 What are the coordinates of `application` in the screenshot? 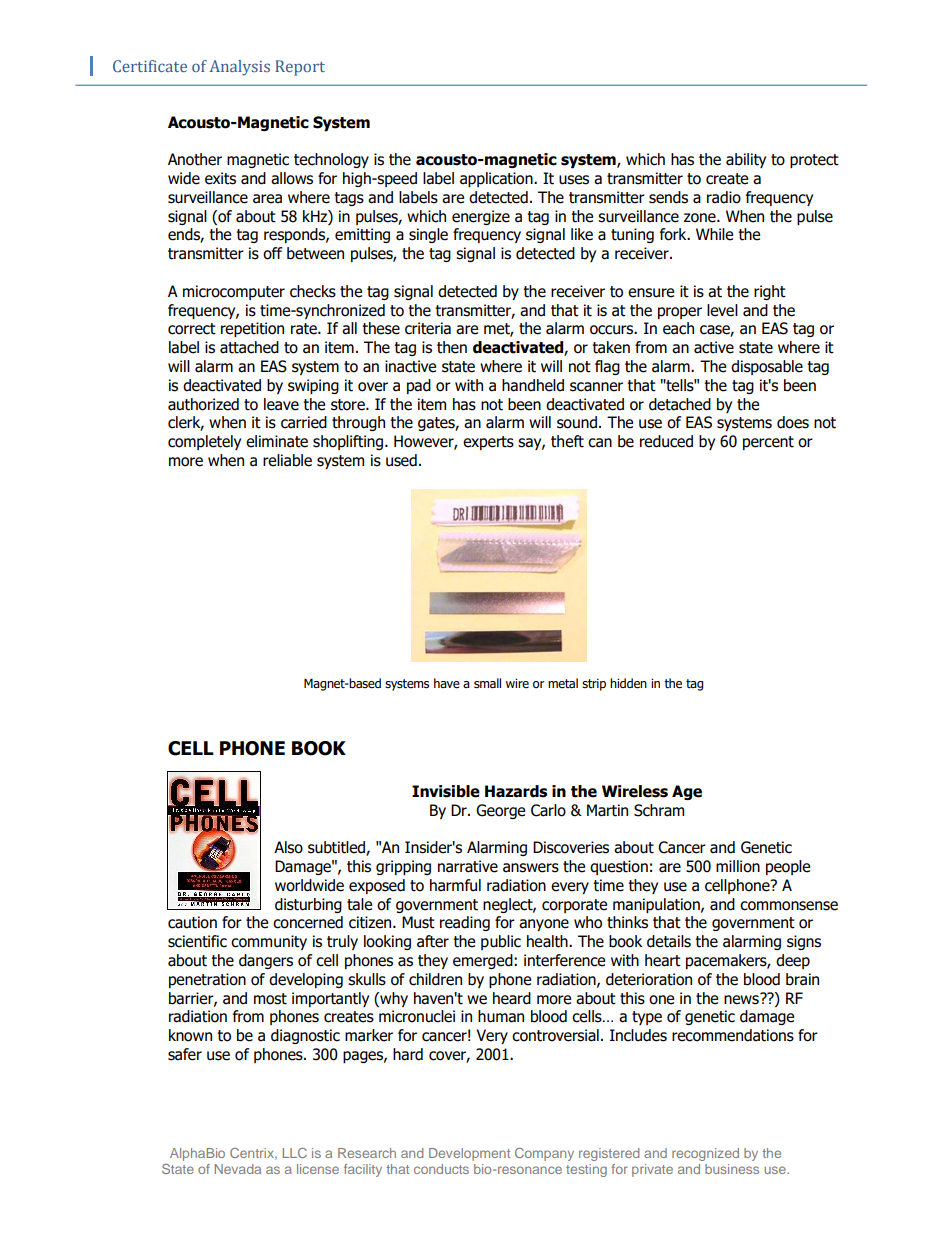 It's located at (497, 179).
